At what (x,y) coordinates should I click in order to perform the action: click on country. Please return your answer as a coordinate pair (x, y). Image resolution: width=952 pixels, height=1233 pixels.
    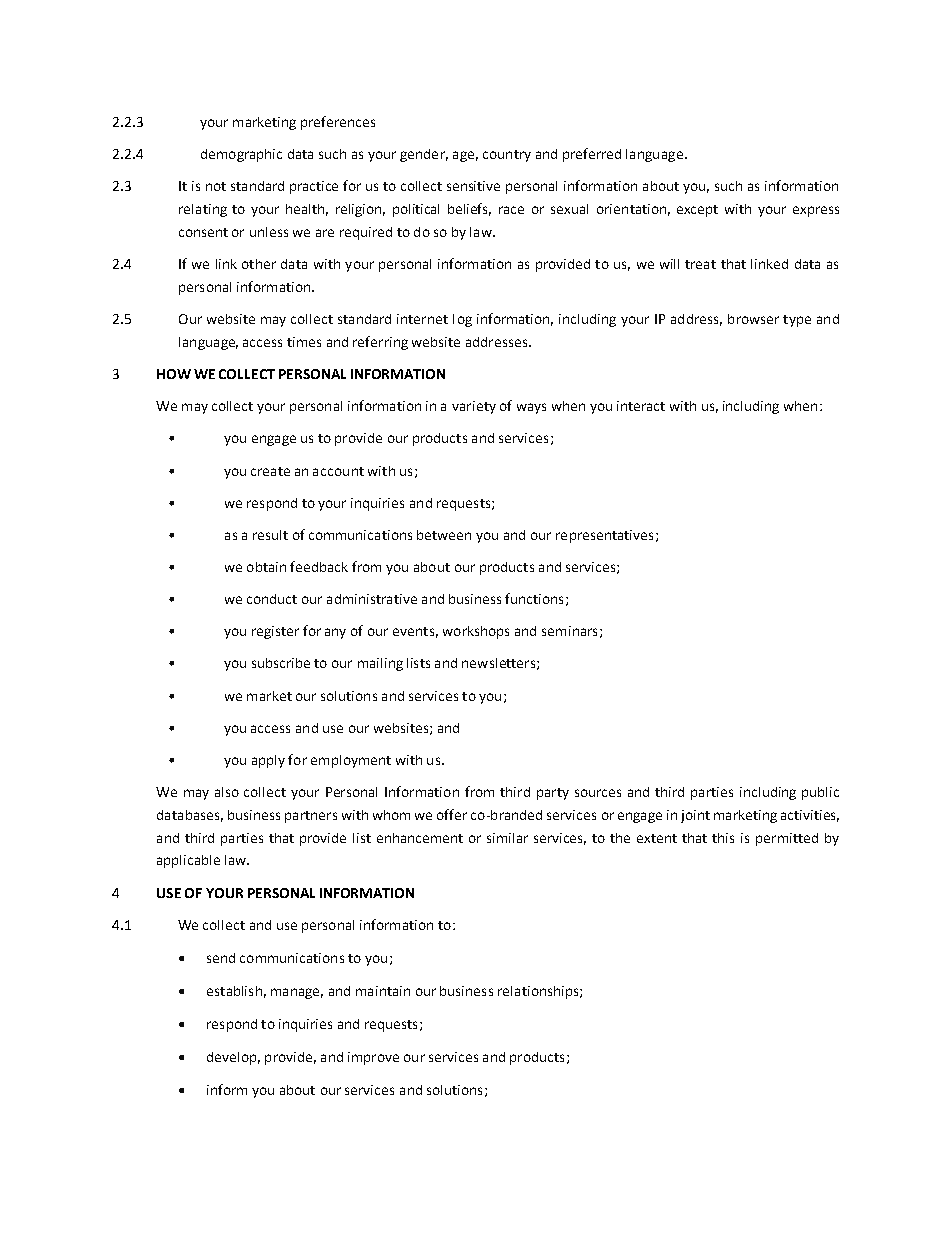
    Looking at the image, I should click on (507, 156).
